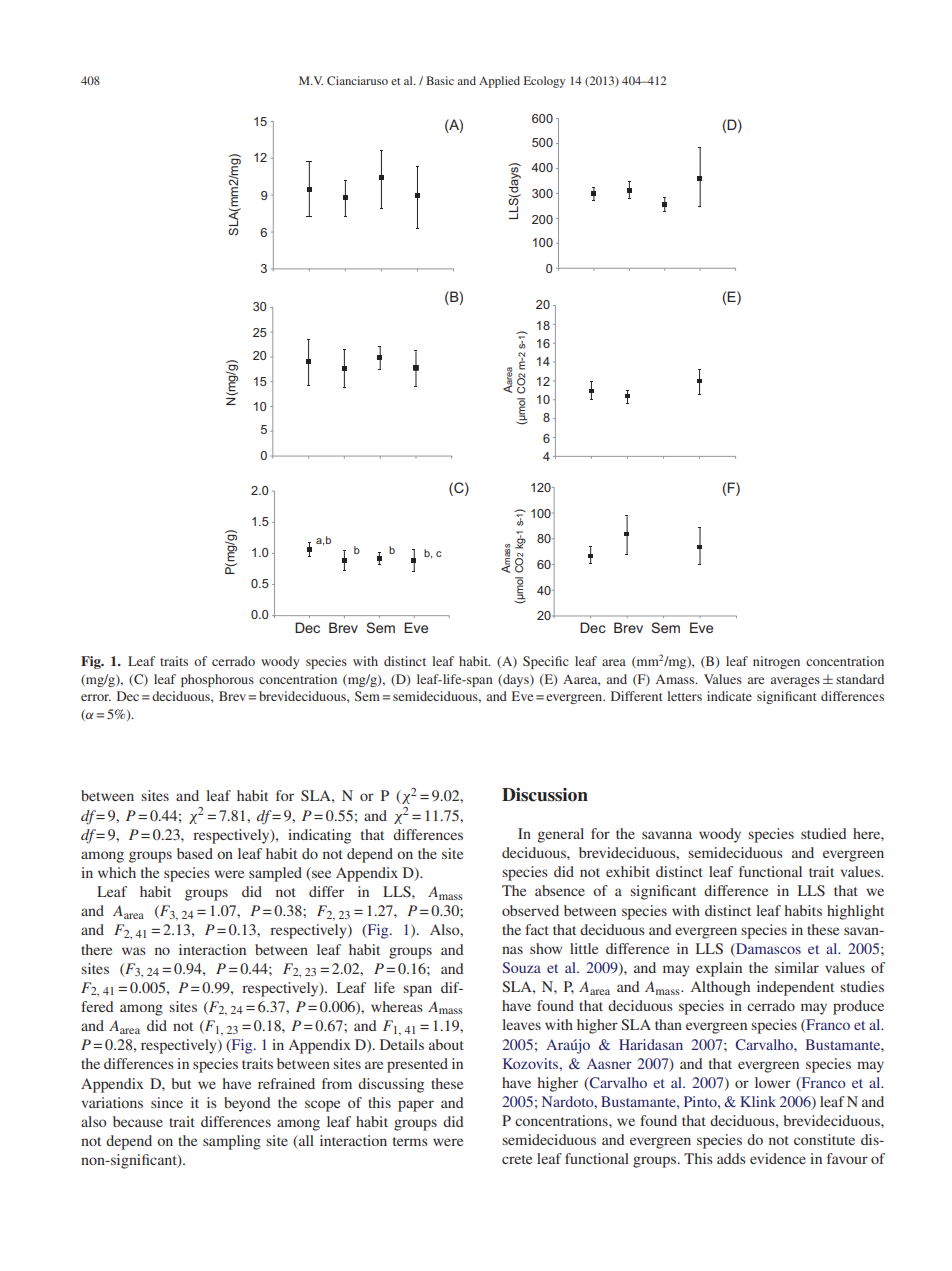  Describe the element at coordinates (195, 853) in the screenshot. I see `based` at that location.
